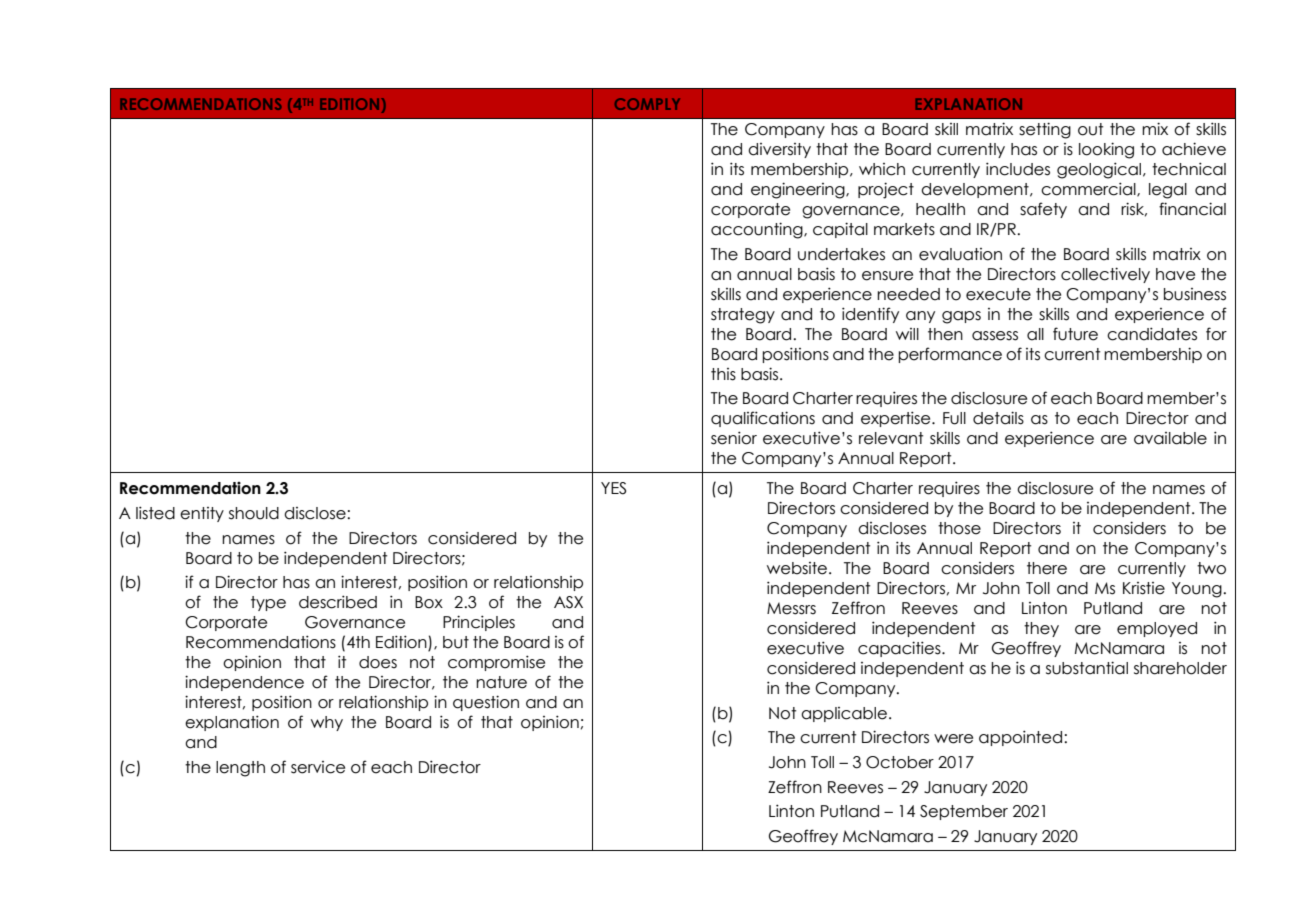 The width and height of the image is (1308, 924). Describe the element at coordinates (1090, 129) in the image. I see `out` at that location.
